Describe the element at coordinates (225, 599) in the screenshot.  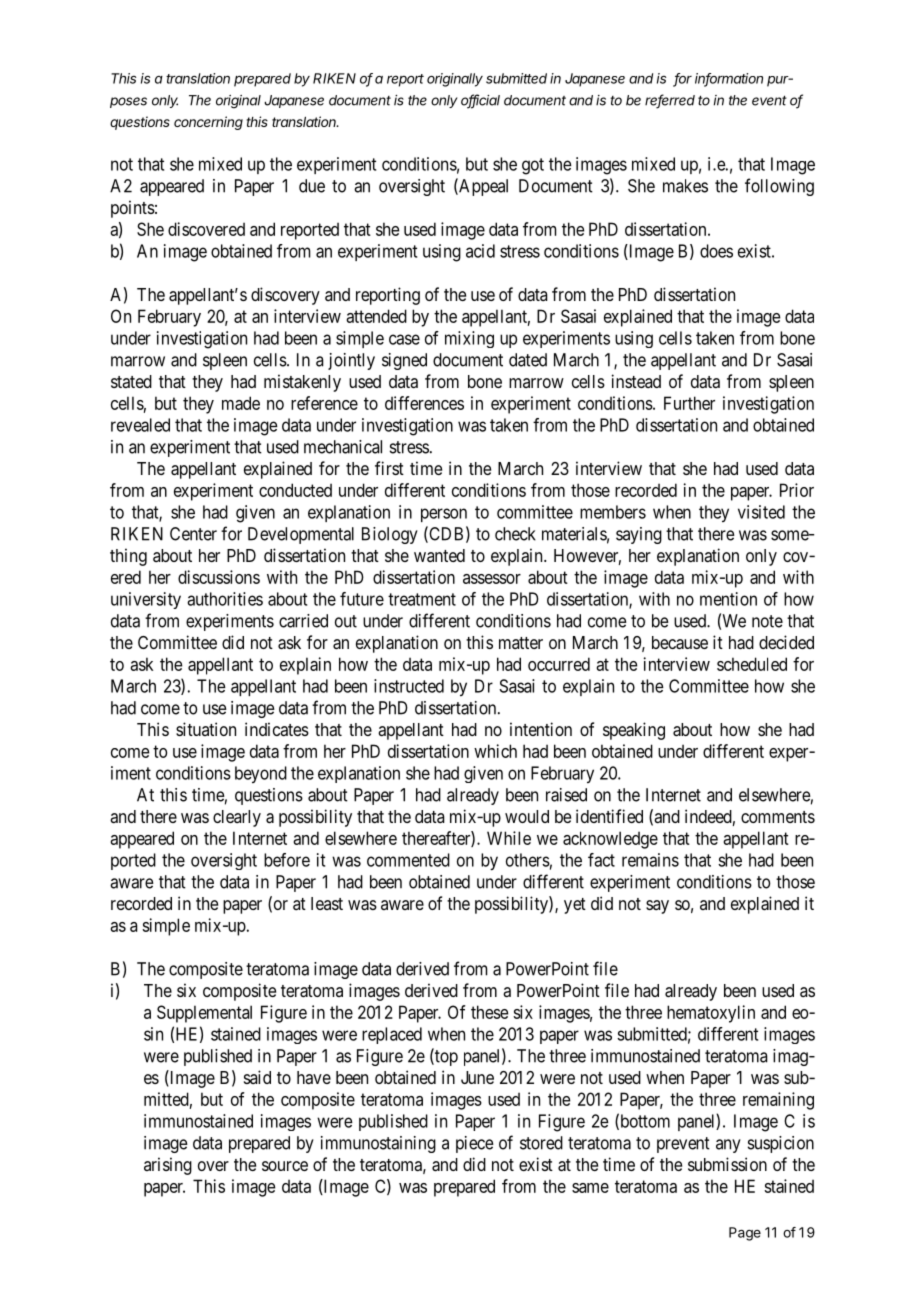
I see `authorities` at that location.
